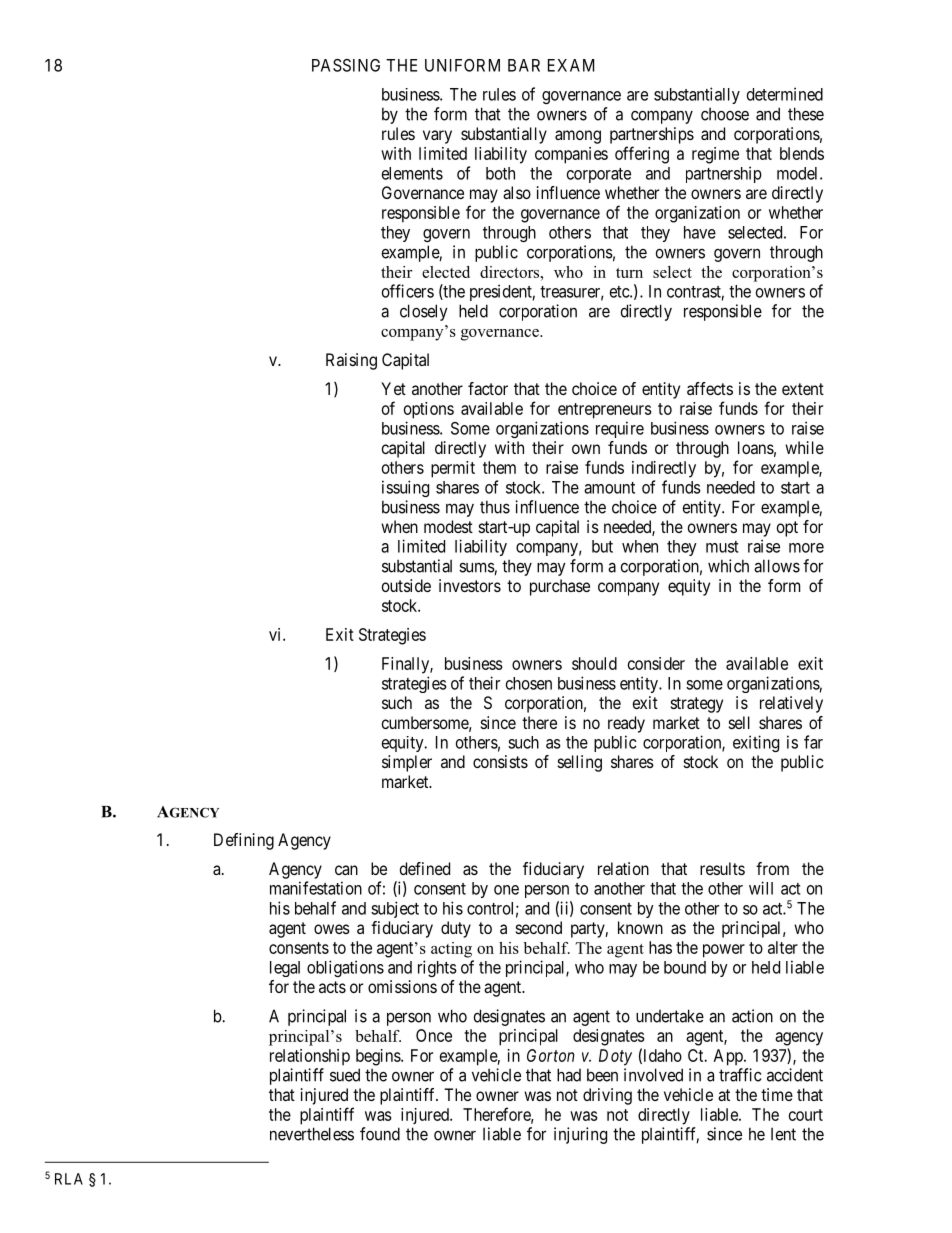 The height and width of the screenshot is (1233, 952). What do you see at coordinates (722, 868) in the screenshot?
I see `results` at bounding box center [722, 868].
